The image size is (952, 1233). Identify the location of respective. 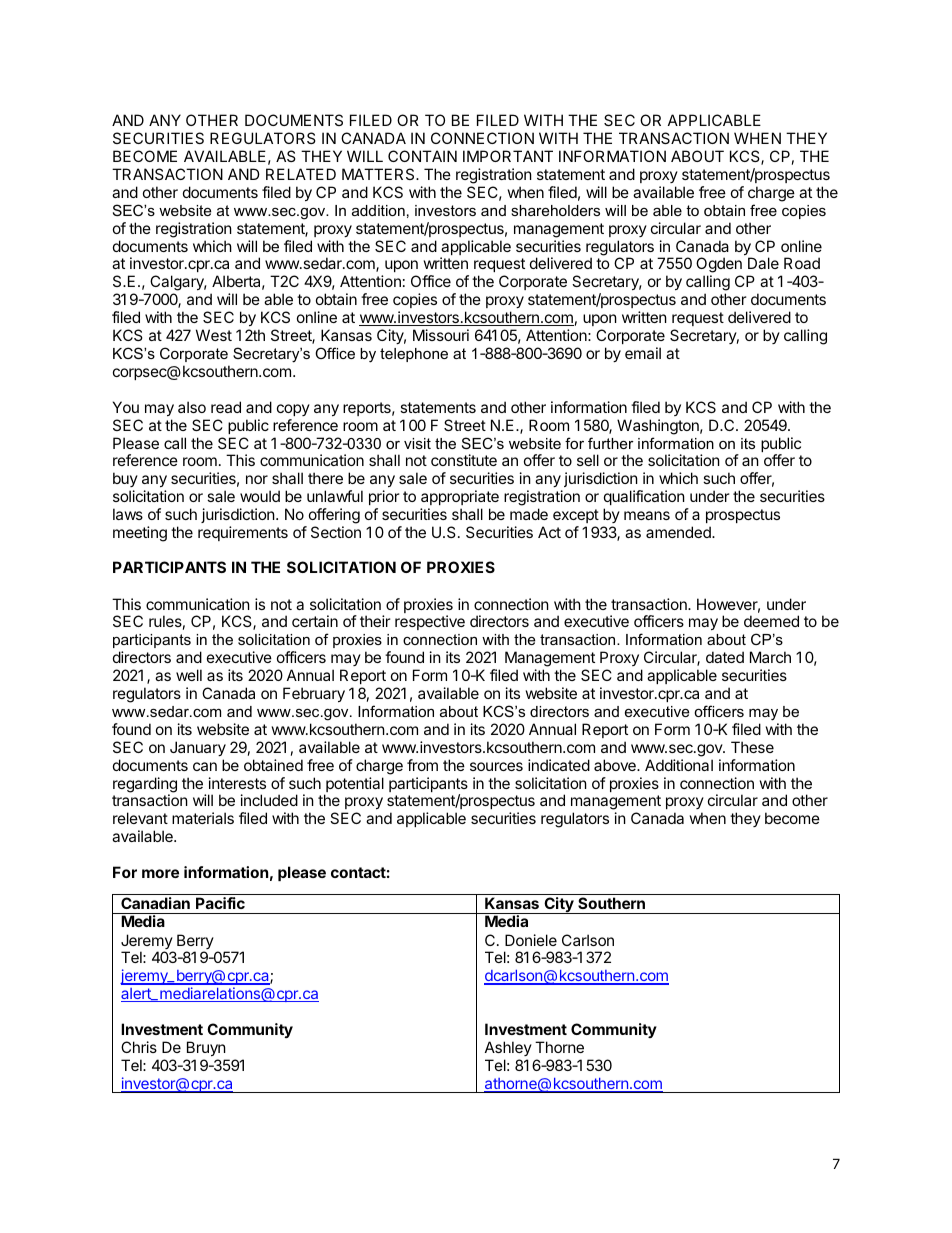
(430, 622).
